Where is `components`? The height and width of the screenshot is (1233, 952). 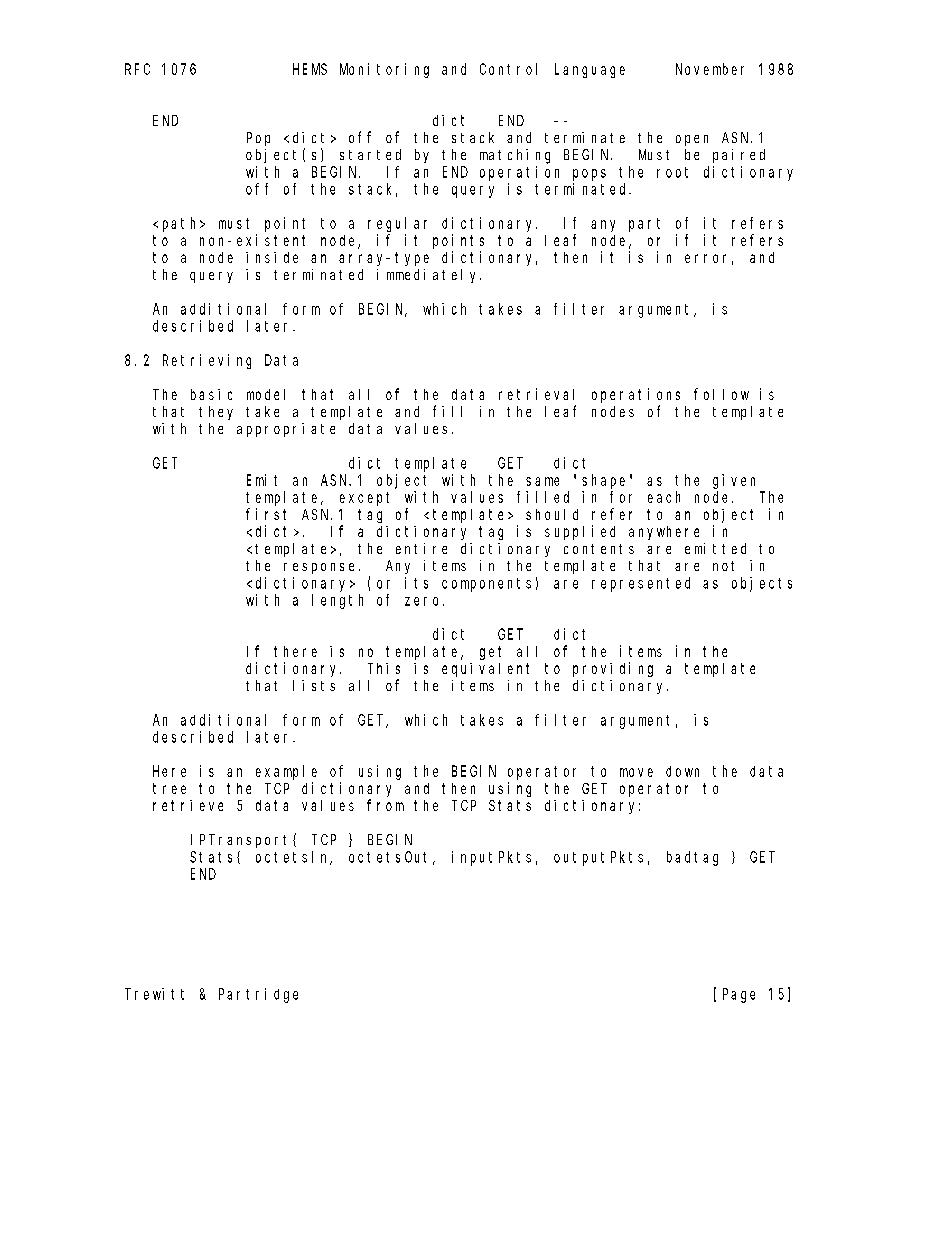
components is located at coordinates (486, 585).
